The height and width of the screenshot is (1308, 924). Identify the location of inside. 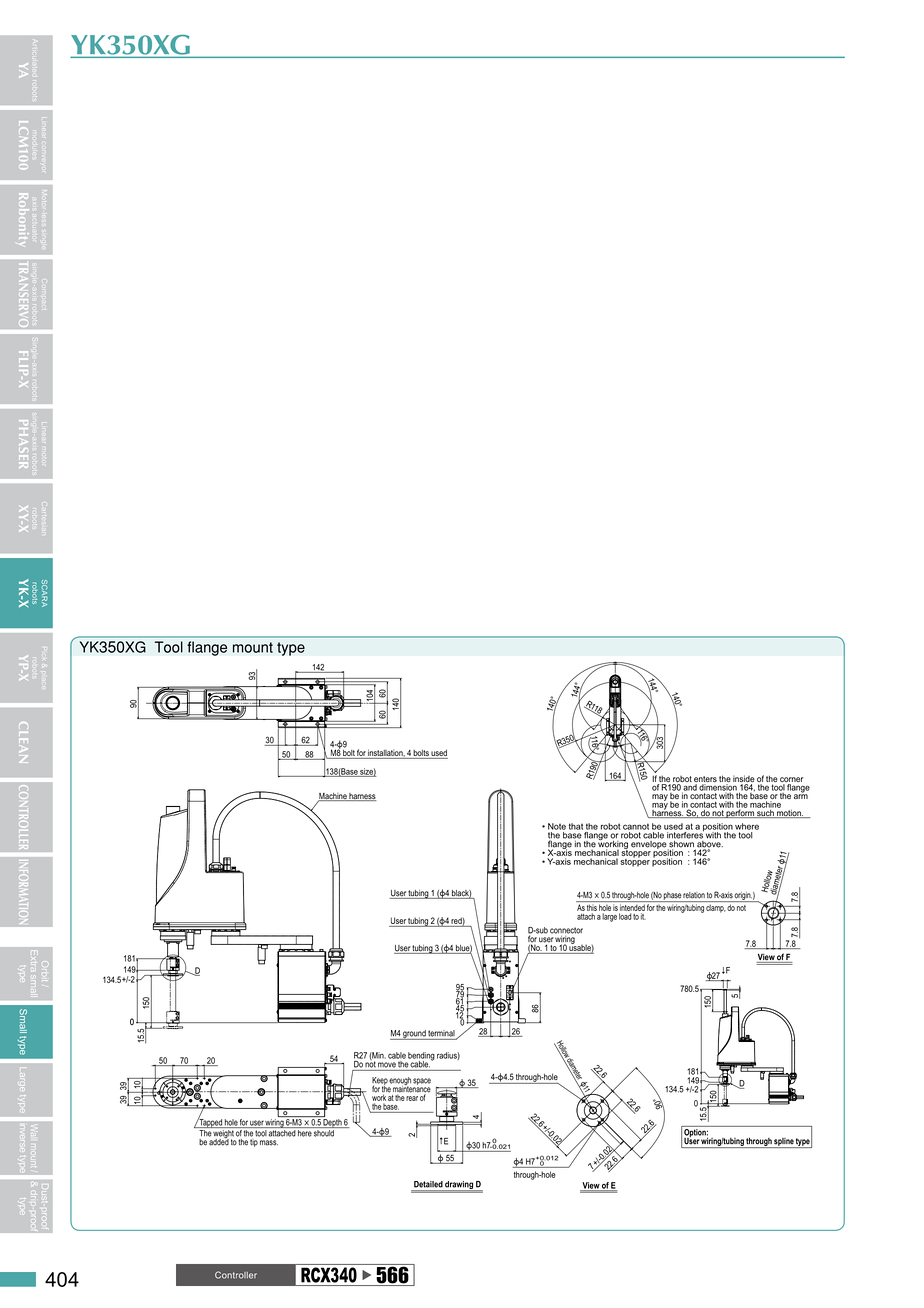
(744, 780).
